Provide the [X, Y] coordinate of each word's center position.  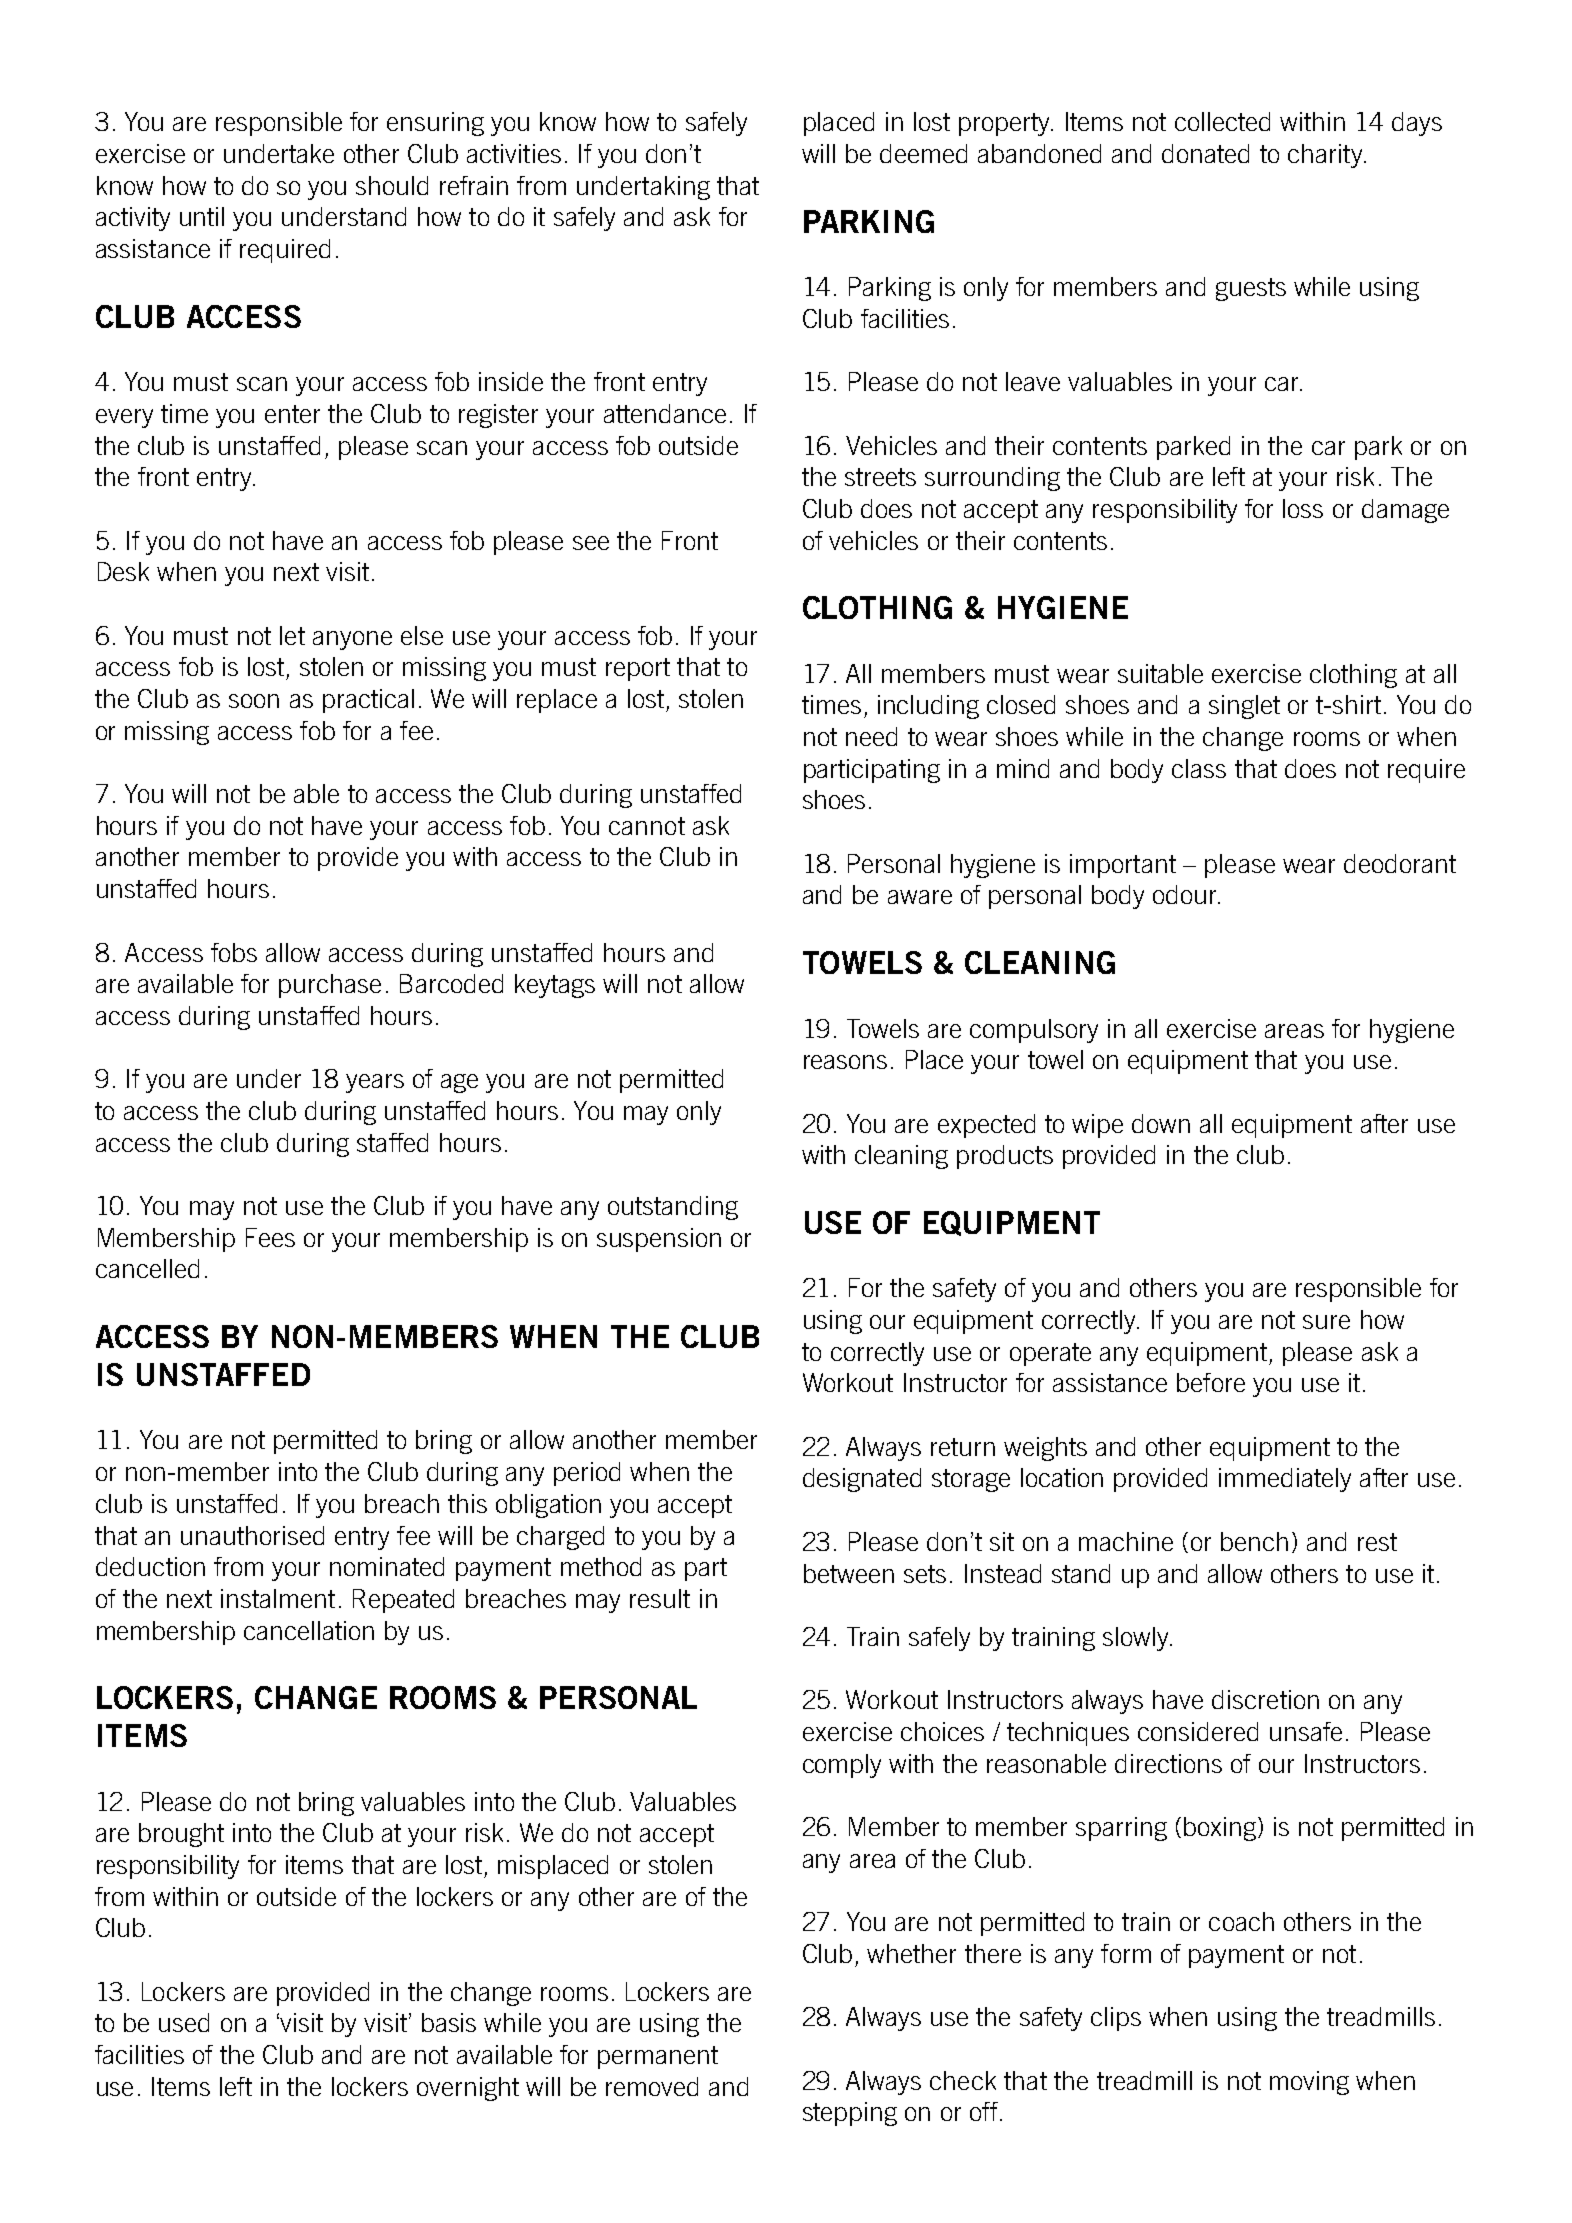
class [1199, 768]
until [202, 216]
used [184, 2022]
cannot [647, 826]
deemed [923, 153]
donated [1205, 153]
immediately [1285, 1480]
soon [254, 701]
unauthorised [252, 1535]
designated [862, 1480]
